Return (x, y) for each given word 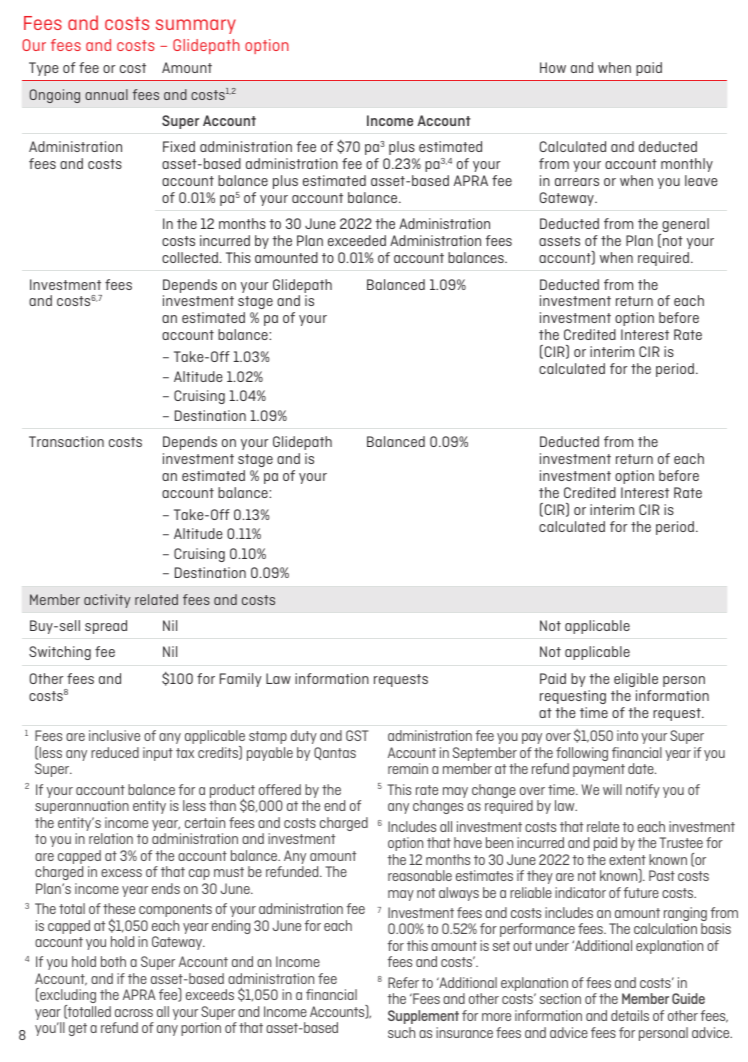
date (642, 768)
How (553, 67)
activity (107, 601)
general (684, 226)
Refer (403, 982)
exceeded (357, 240)
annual (106, 94)
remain (408, 768)
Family (241, 680)
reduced (115, 752)
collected (190, 257)
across (134, 1013)
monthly (687, 165)
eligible (636, 680)
